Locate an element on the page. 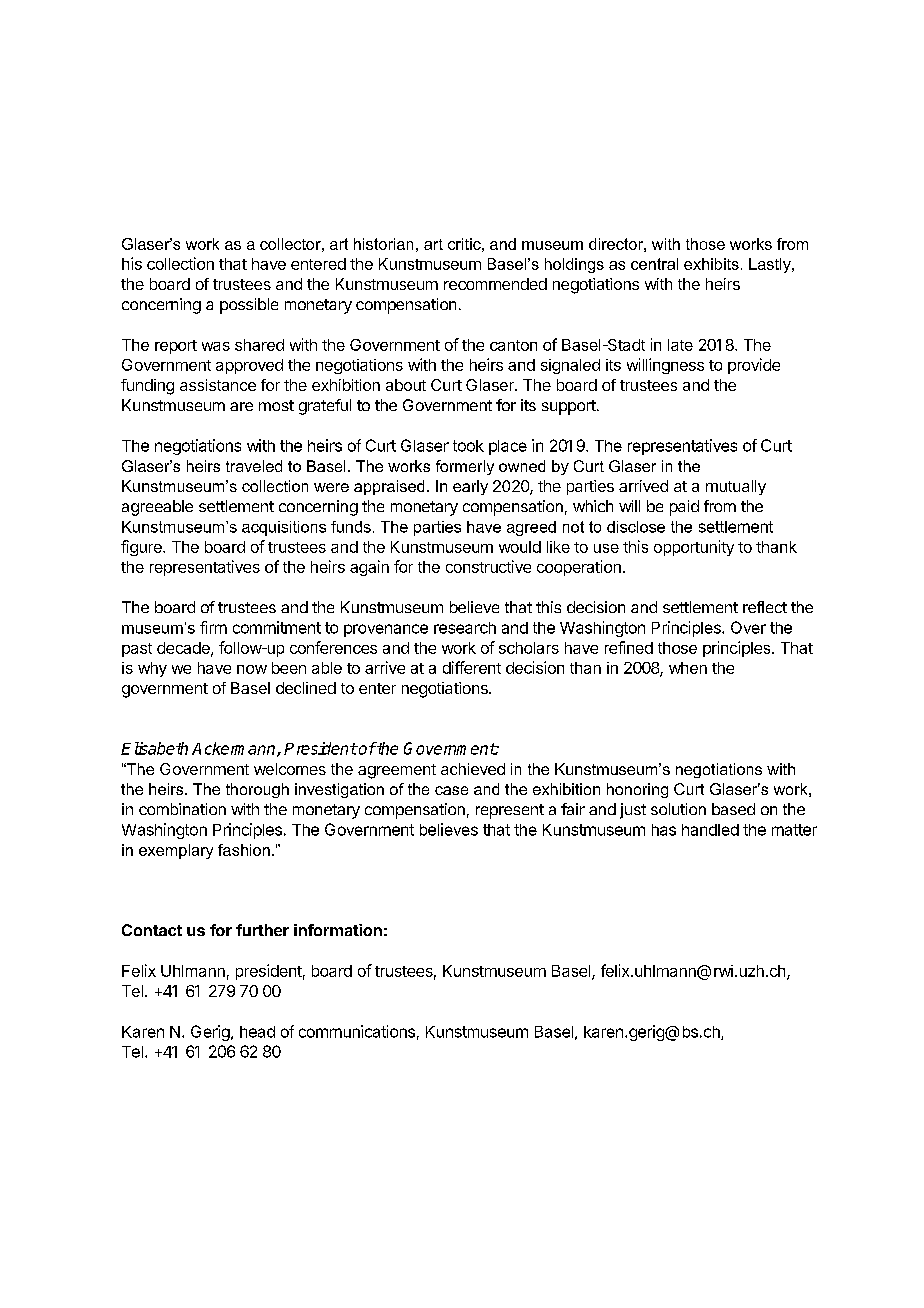 This page has width=924, height=1308. exhibits is located at coordinates (711, 264).
